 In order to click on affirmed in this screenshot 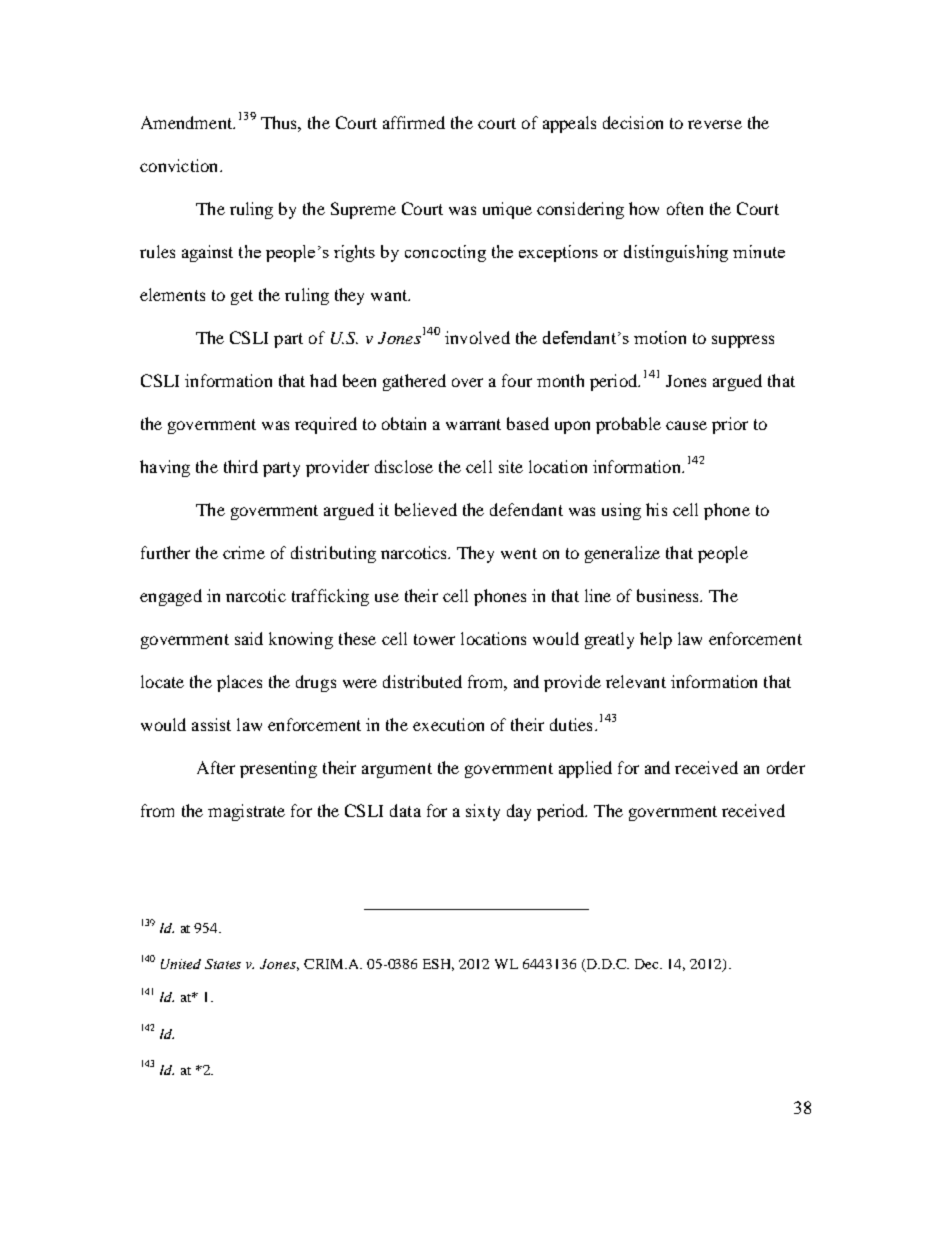, I will do `click(414, 122)`.
